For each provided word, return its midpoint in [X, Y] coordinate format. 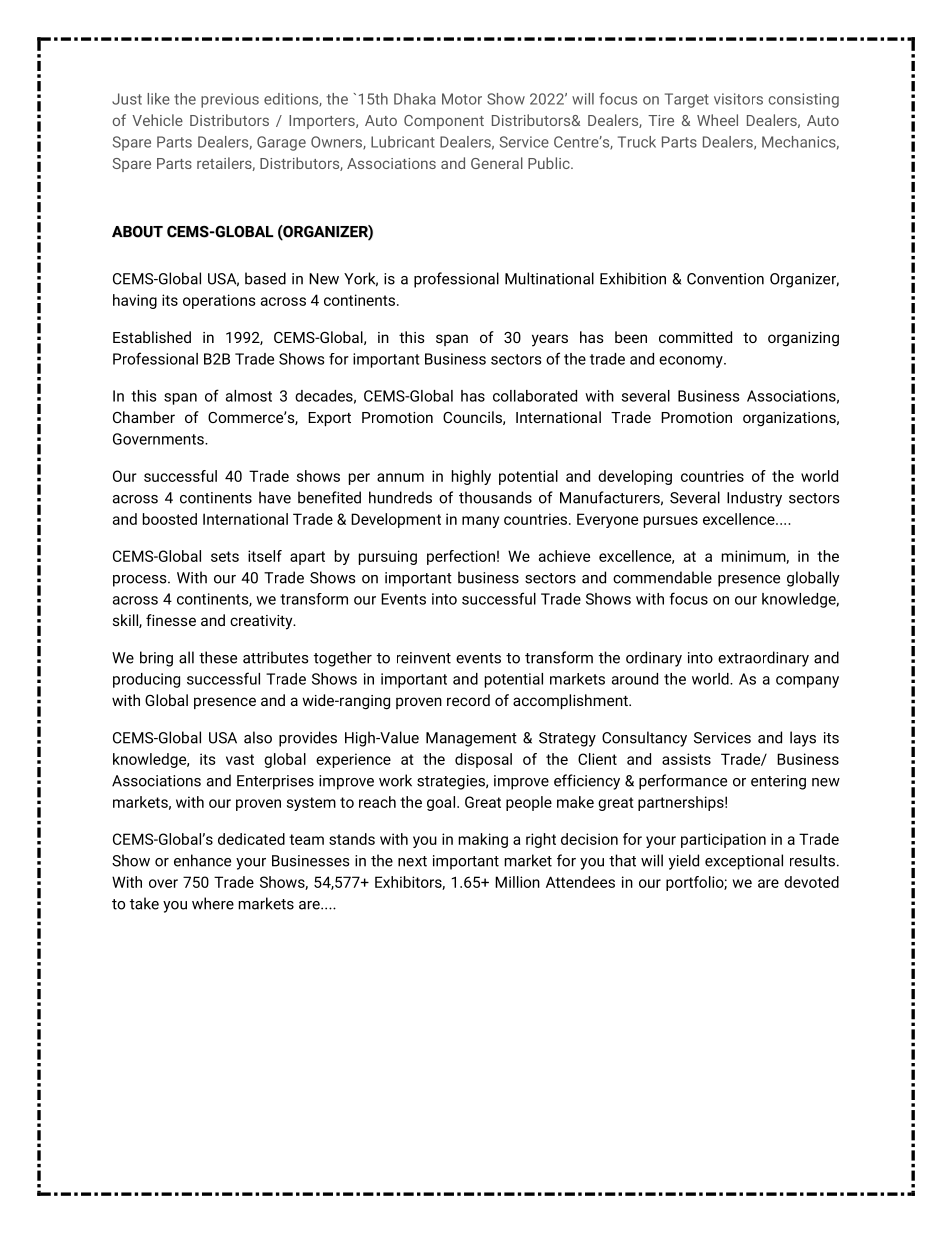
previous [230, 100]
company [807, 682]
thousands [495, 497]
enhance [202, 860]
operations [219, 301]
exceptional [744, 862]
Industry [754, 499]
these [218, 657]
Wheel [717, 120]
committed [695, 337]
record [468, 700]
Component [444, 122]
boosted [170, 519]
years [550, 340]
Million [517, 882]
